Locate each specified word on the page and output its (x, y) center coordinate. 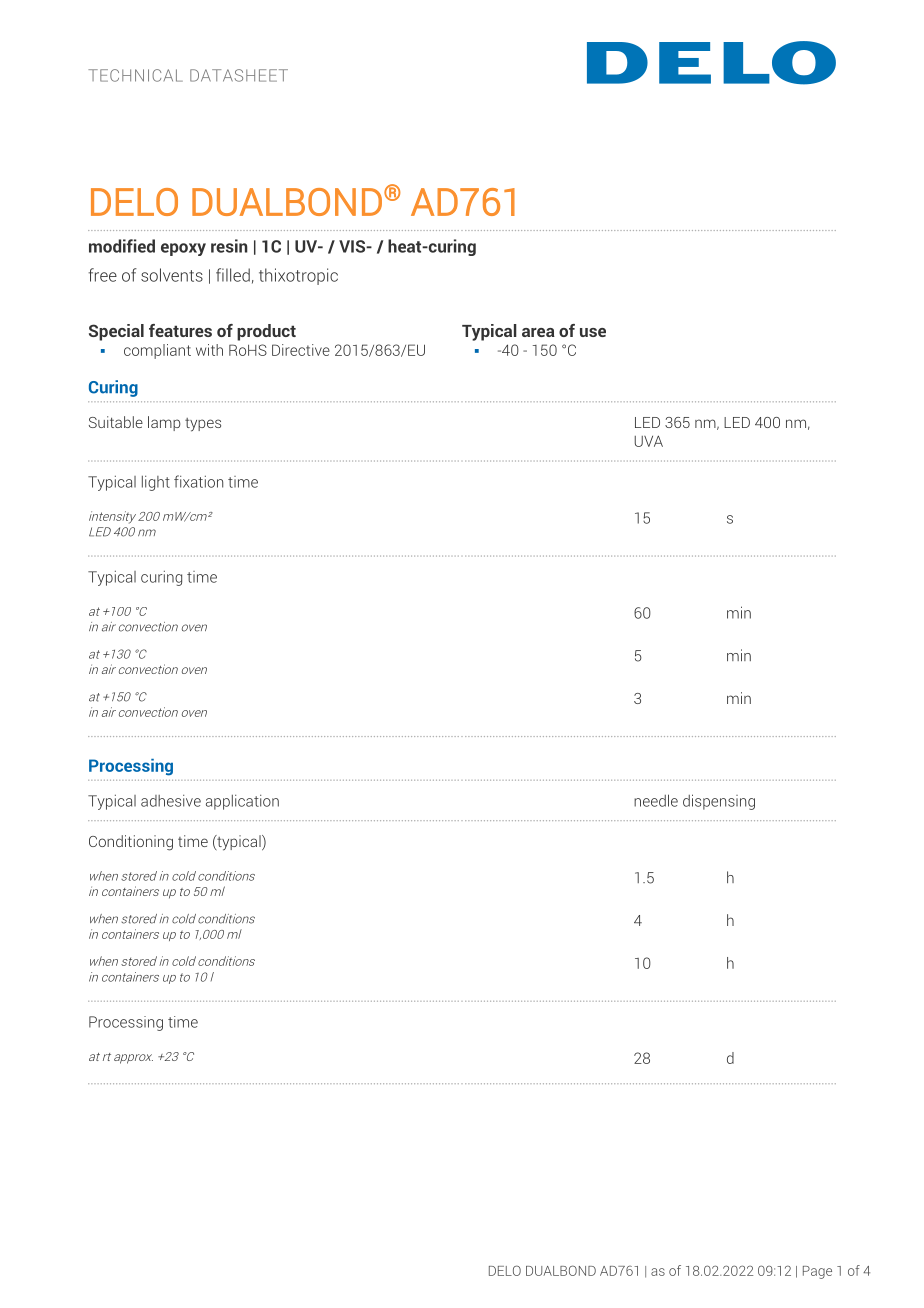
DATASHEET (239, 75)
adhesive (171, 801)
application (242, 802)
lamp (164, 423)
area (538, 332)
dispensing (719, 802)
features (180, 330)
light (156, 483)
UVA (649, 441)
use (593, 332)
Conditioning (131, 843)
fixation (198, 481)
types (203, 425)
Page (817, 1272)
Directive (301, 350)
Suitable (116, 422)
